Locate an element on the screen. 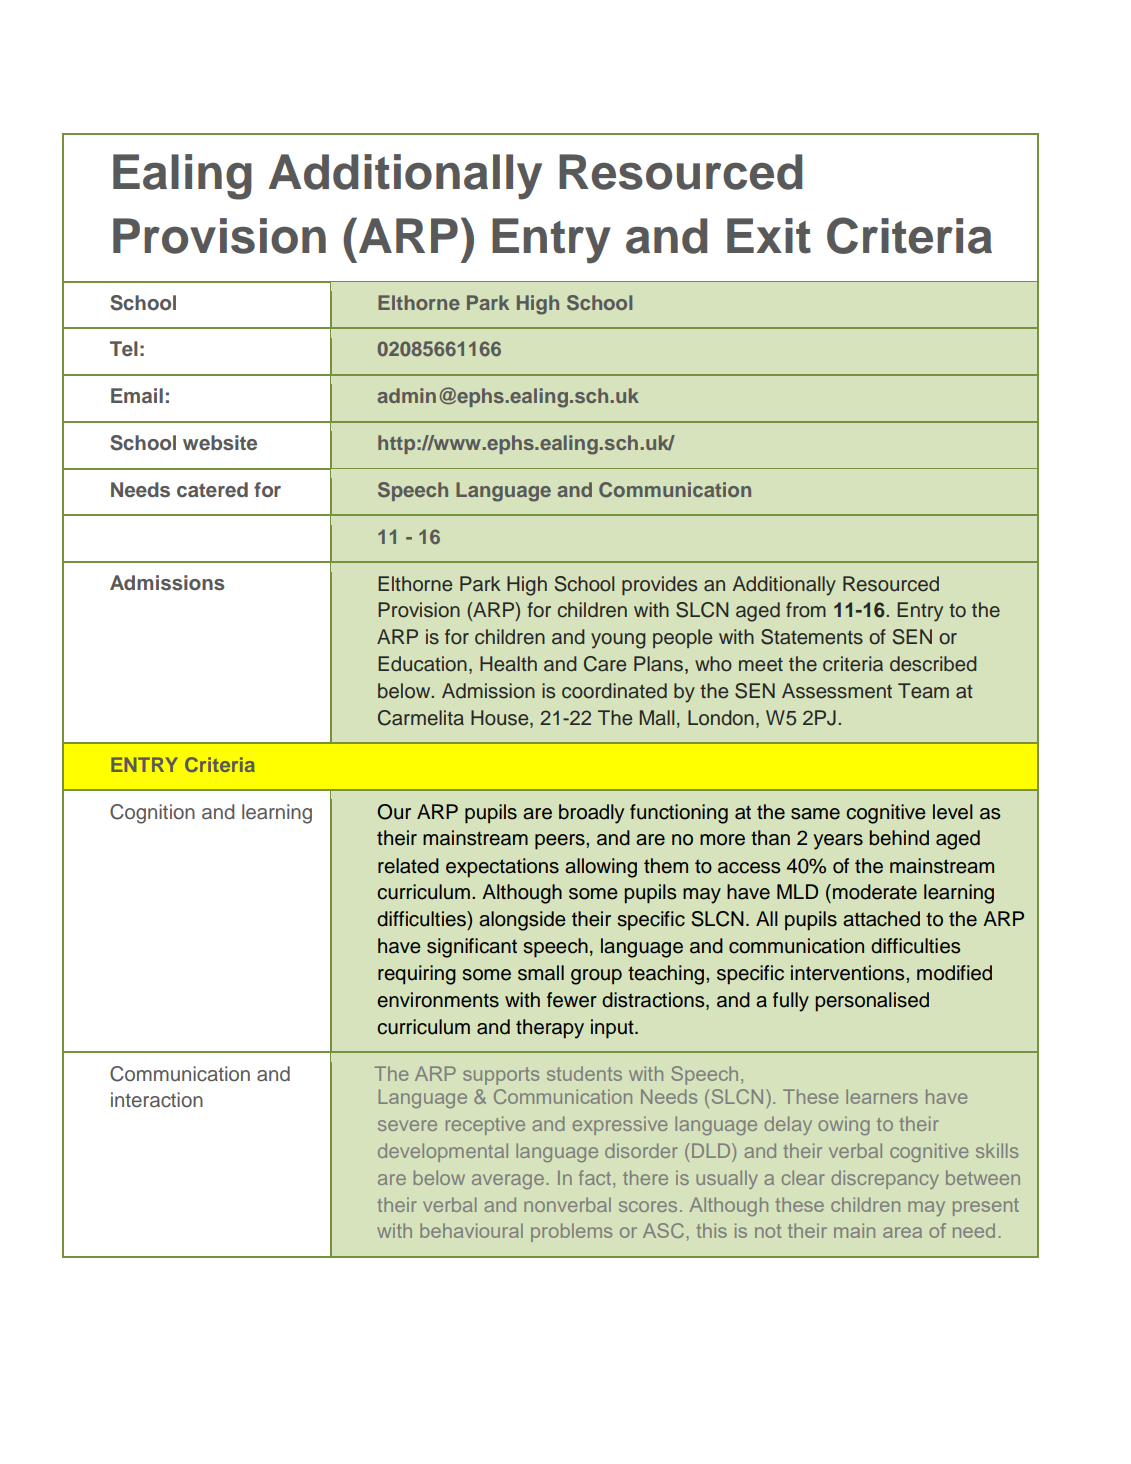 The image size is (1131, 1464). interaction is located at coordinates (157, 1100).
